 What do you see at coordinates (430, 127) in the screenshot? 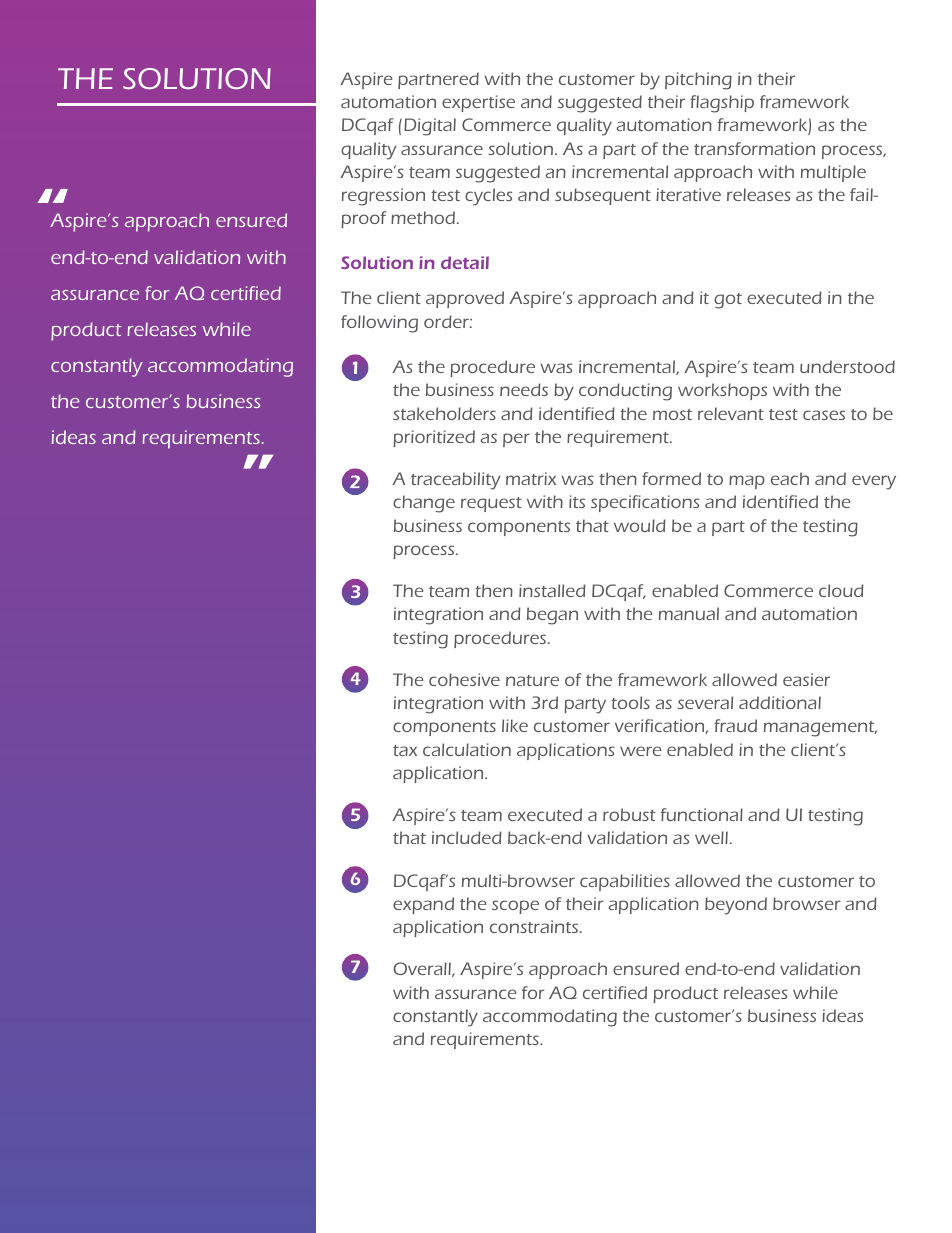
I see `Digital` at bounding box center [430, 127].
